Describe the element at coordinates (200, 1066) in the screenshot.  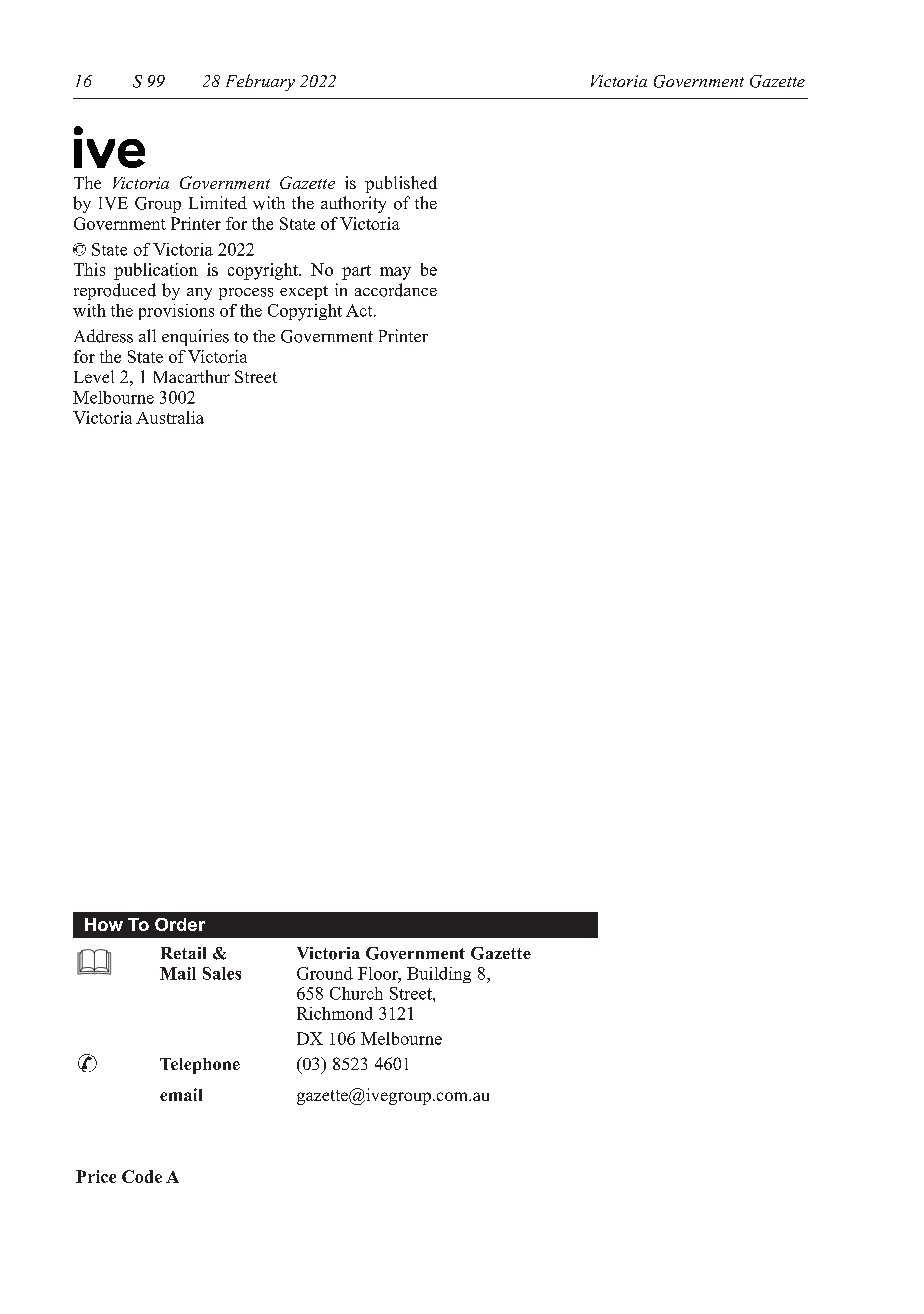
I see `Telephone` at that location.
